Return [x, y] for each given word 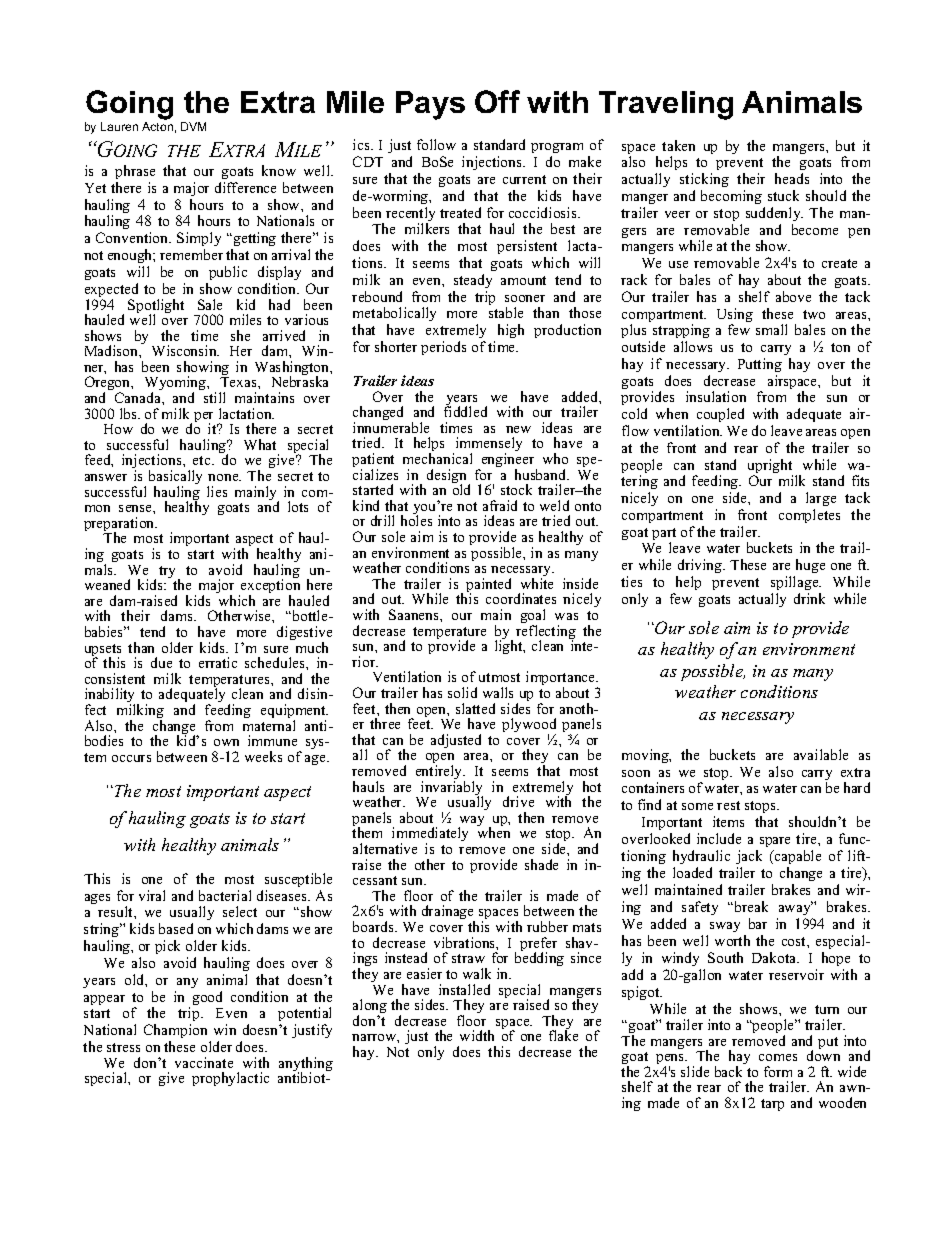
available [821, 754]
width [477, 1035]
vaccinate [204, 1062]
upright [770, 467]
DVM [193, 126]
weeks [263, 756]
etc [203, 460]
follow [436, 144]
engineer [508, 461]
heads [792, 178]
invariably [452, 789]
